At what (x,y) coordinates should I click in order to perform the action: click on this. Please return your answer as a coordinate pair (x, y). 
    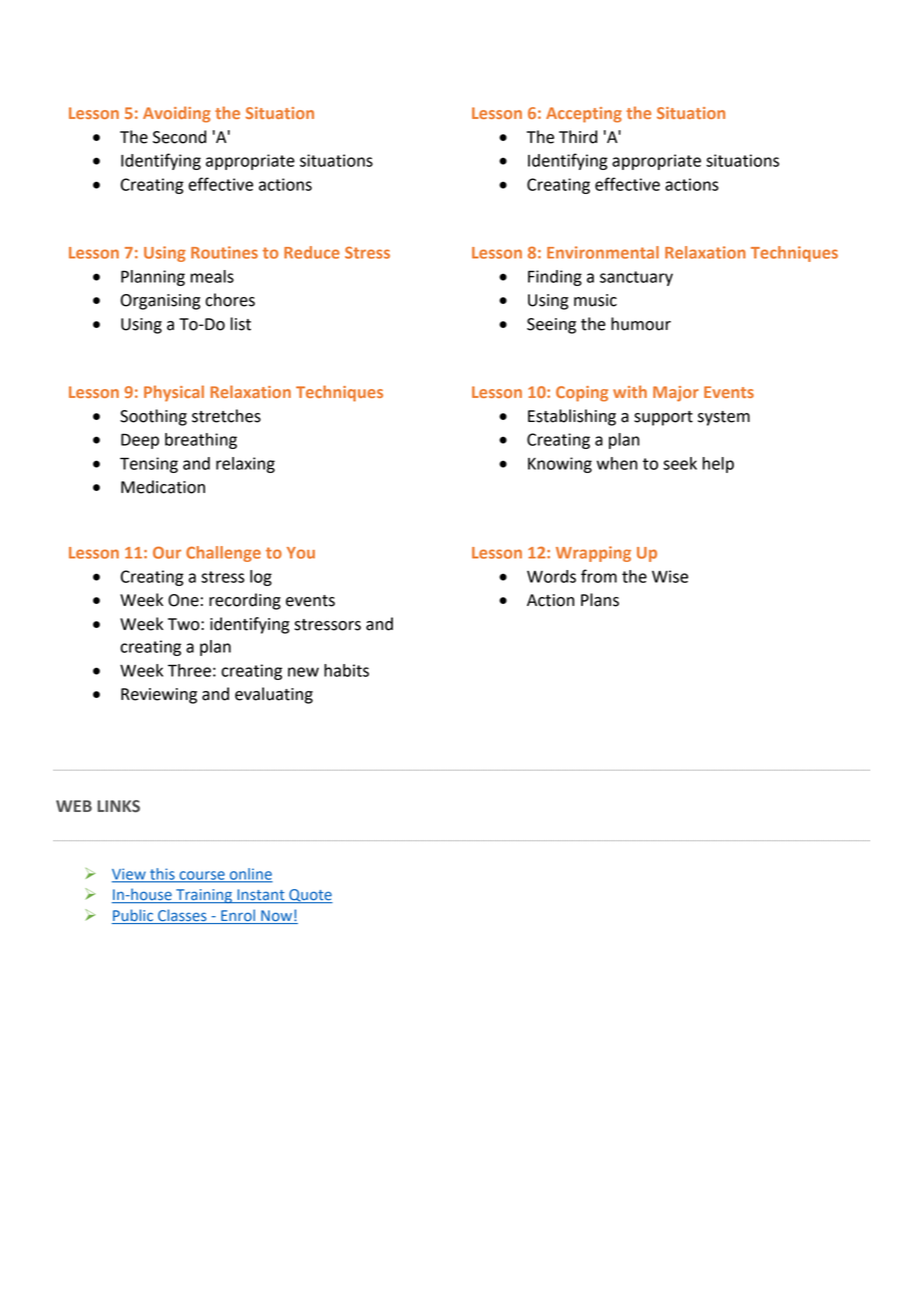
    Looking at the image, I should click on (162, 875).
